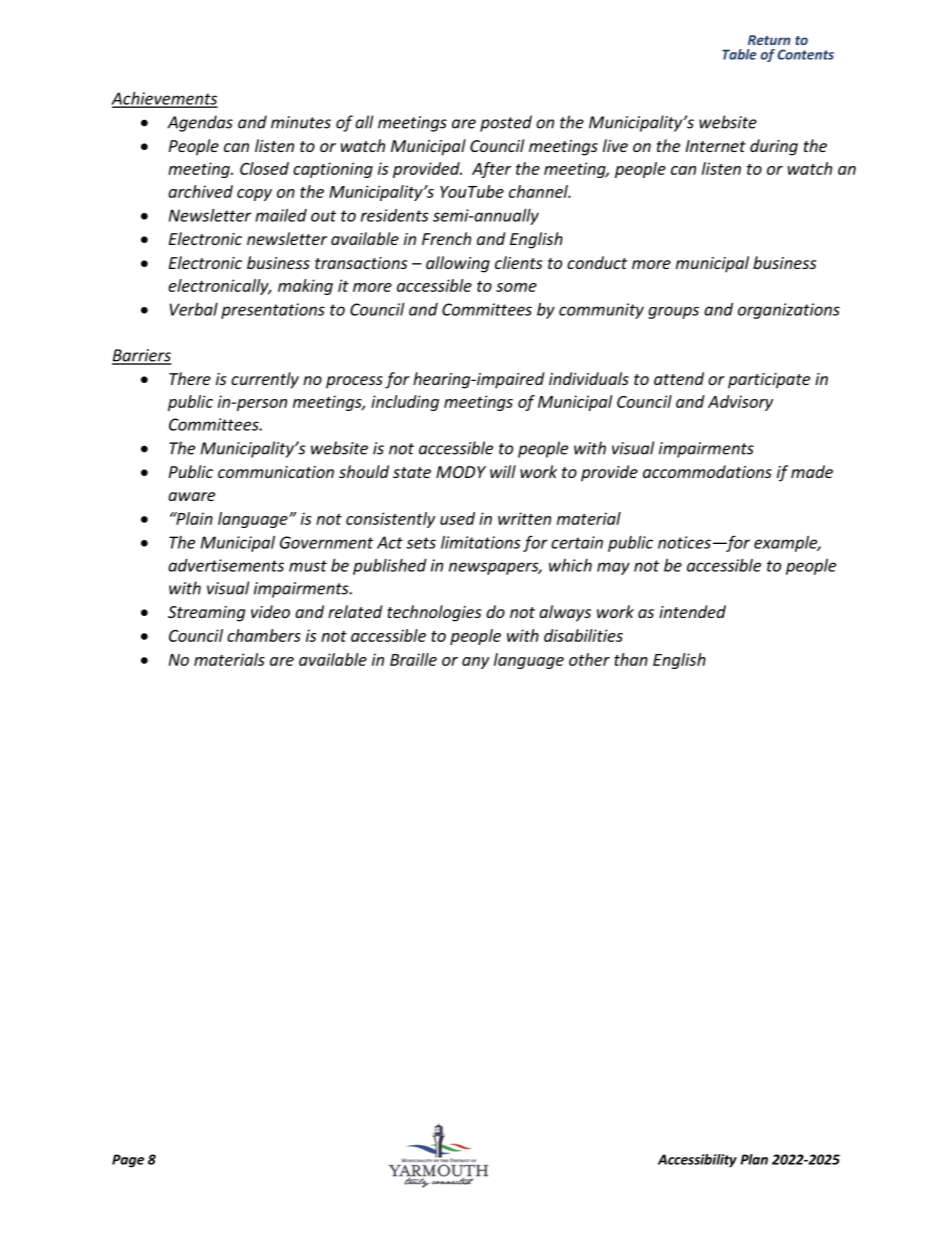 The height and width of the image is (1233, 952). What do you see at coordinates (128, 1161) in the image?
I see `Page` at bounding box center [128, 1161].
